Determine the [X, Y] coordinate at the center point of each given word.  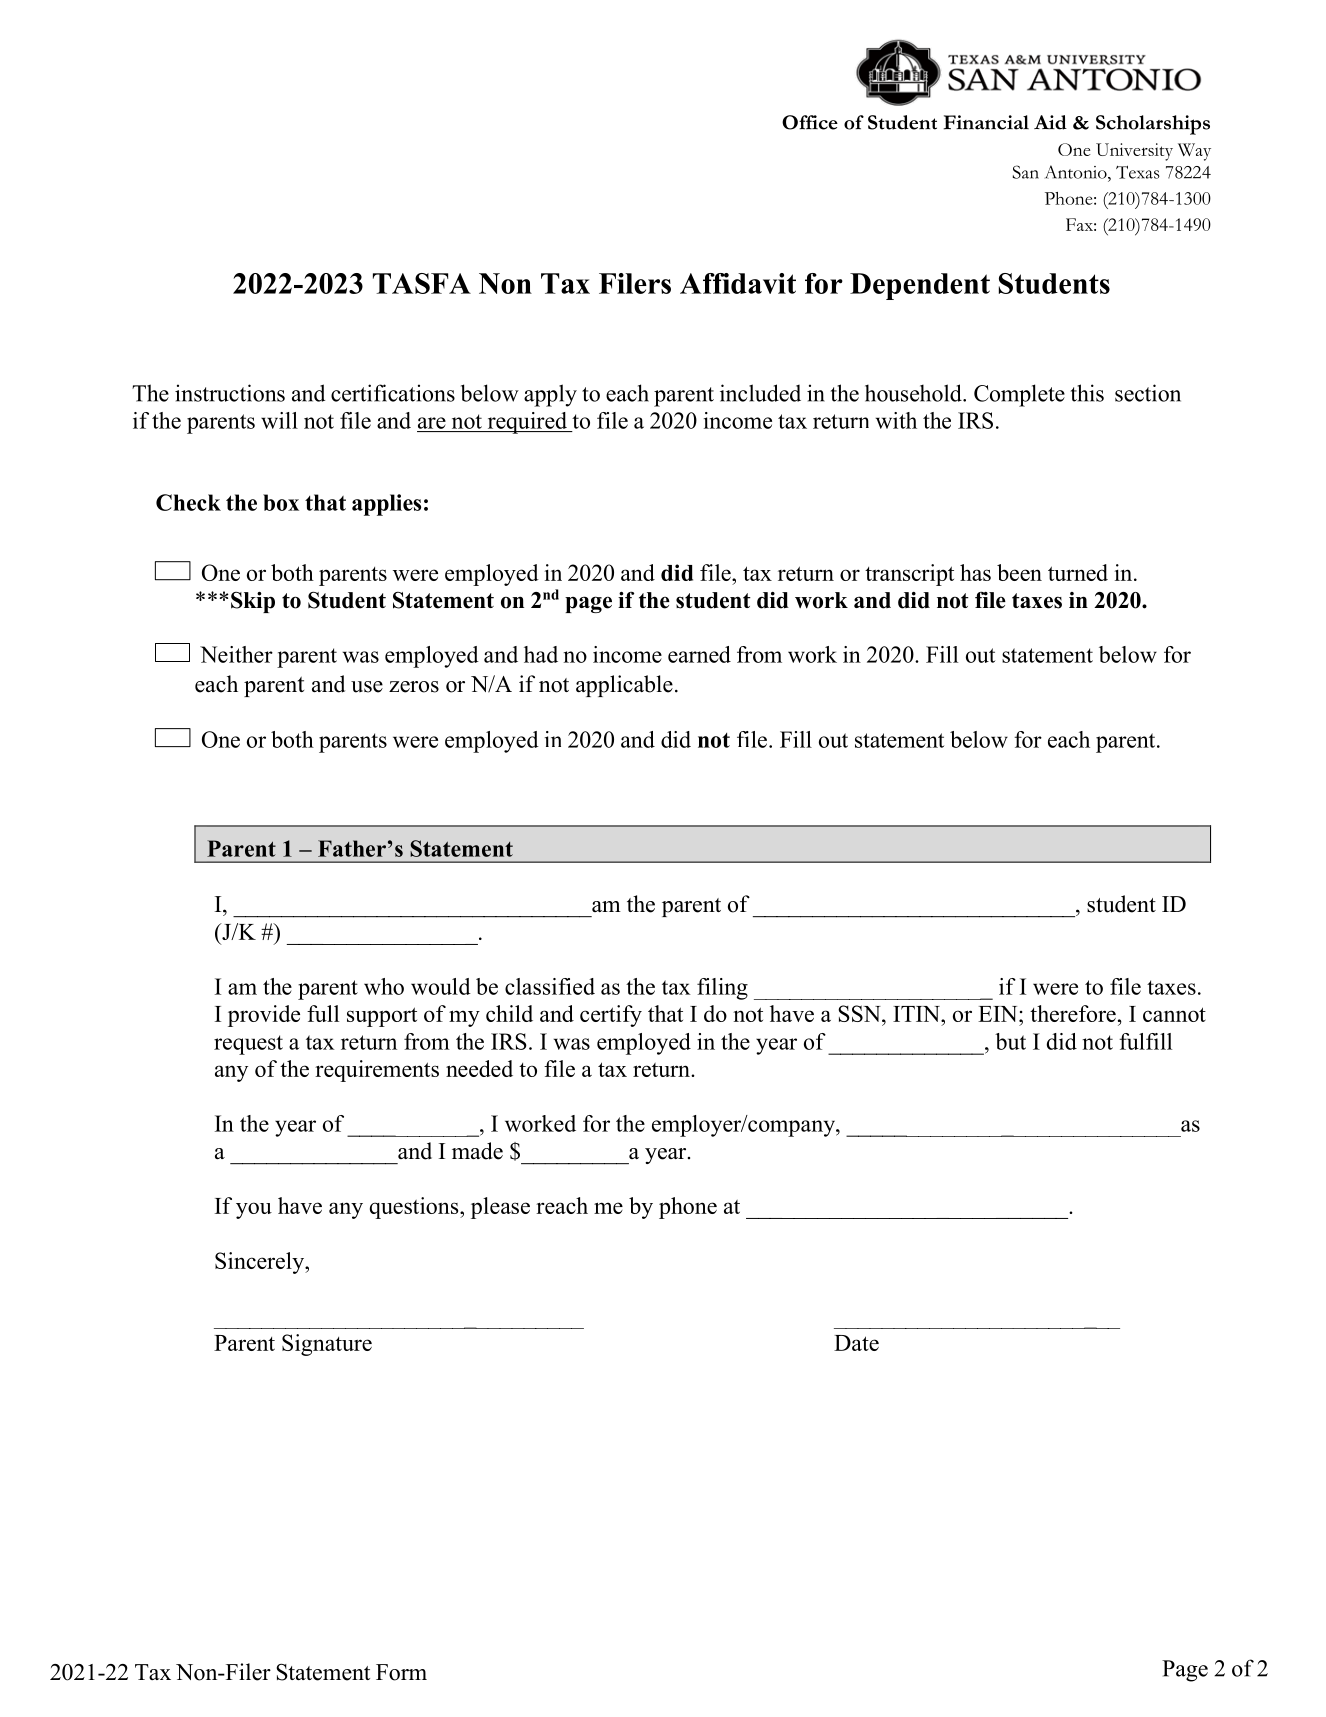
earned [699, 654]
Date [856, 1343]
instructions [230, 393]
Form [401, 1672]
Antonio [1077, 172]
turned [1078, 572]
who [384, 986]
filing [722, 989]
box [281, 502]
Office [810, 122]
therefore [1073, 1013]
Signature [327, 1345]
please [500, 1208]
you [254, 1210]
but [1010, 1041]
